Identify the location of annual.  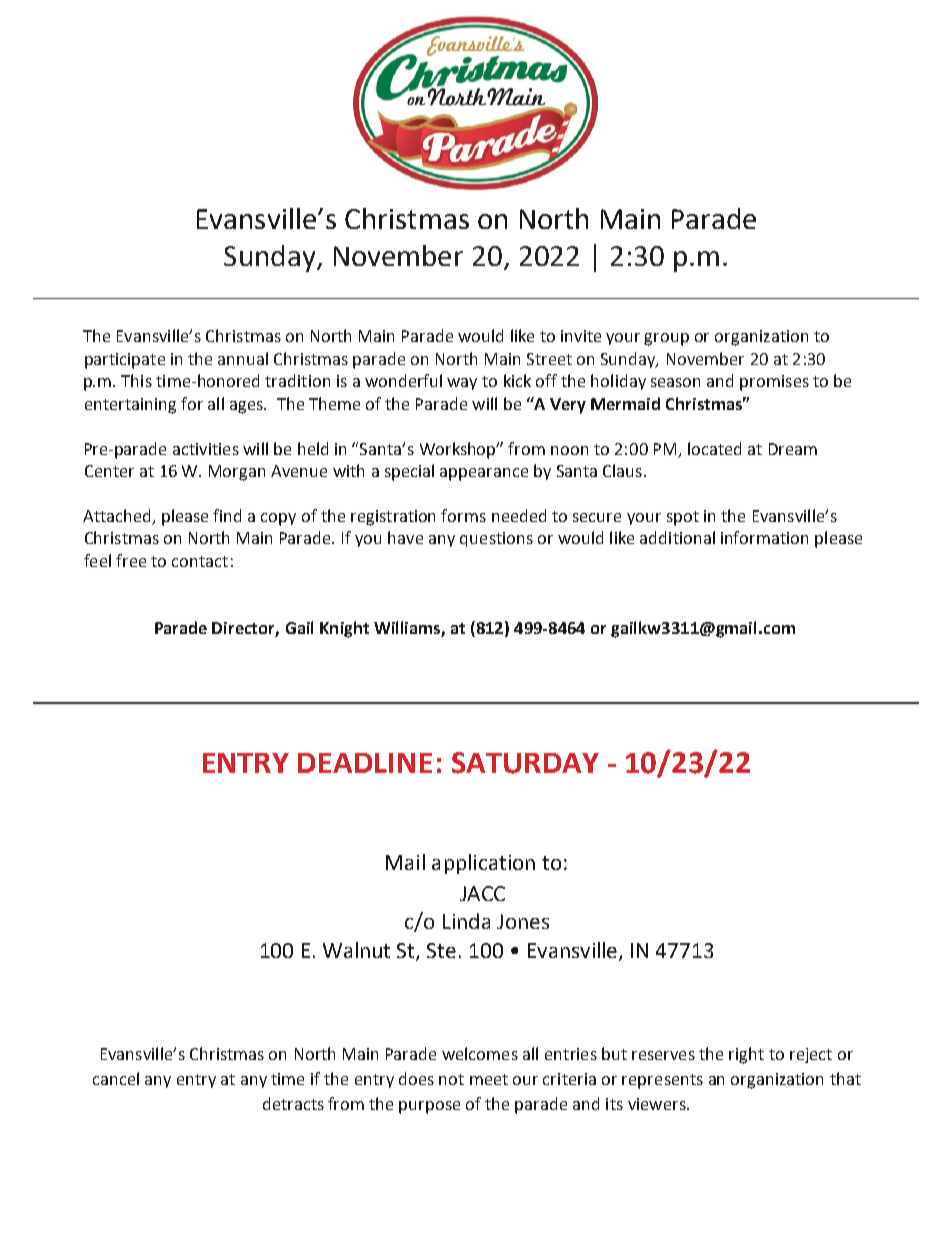
(243, 358).
